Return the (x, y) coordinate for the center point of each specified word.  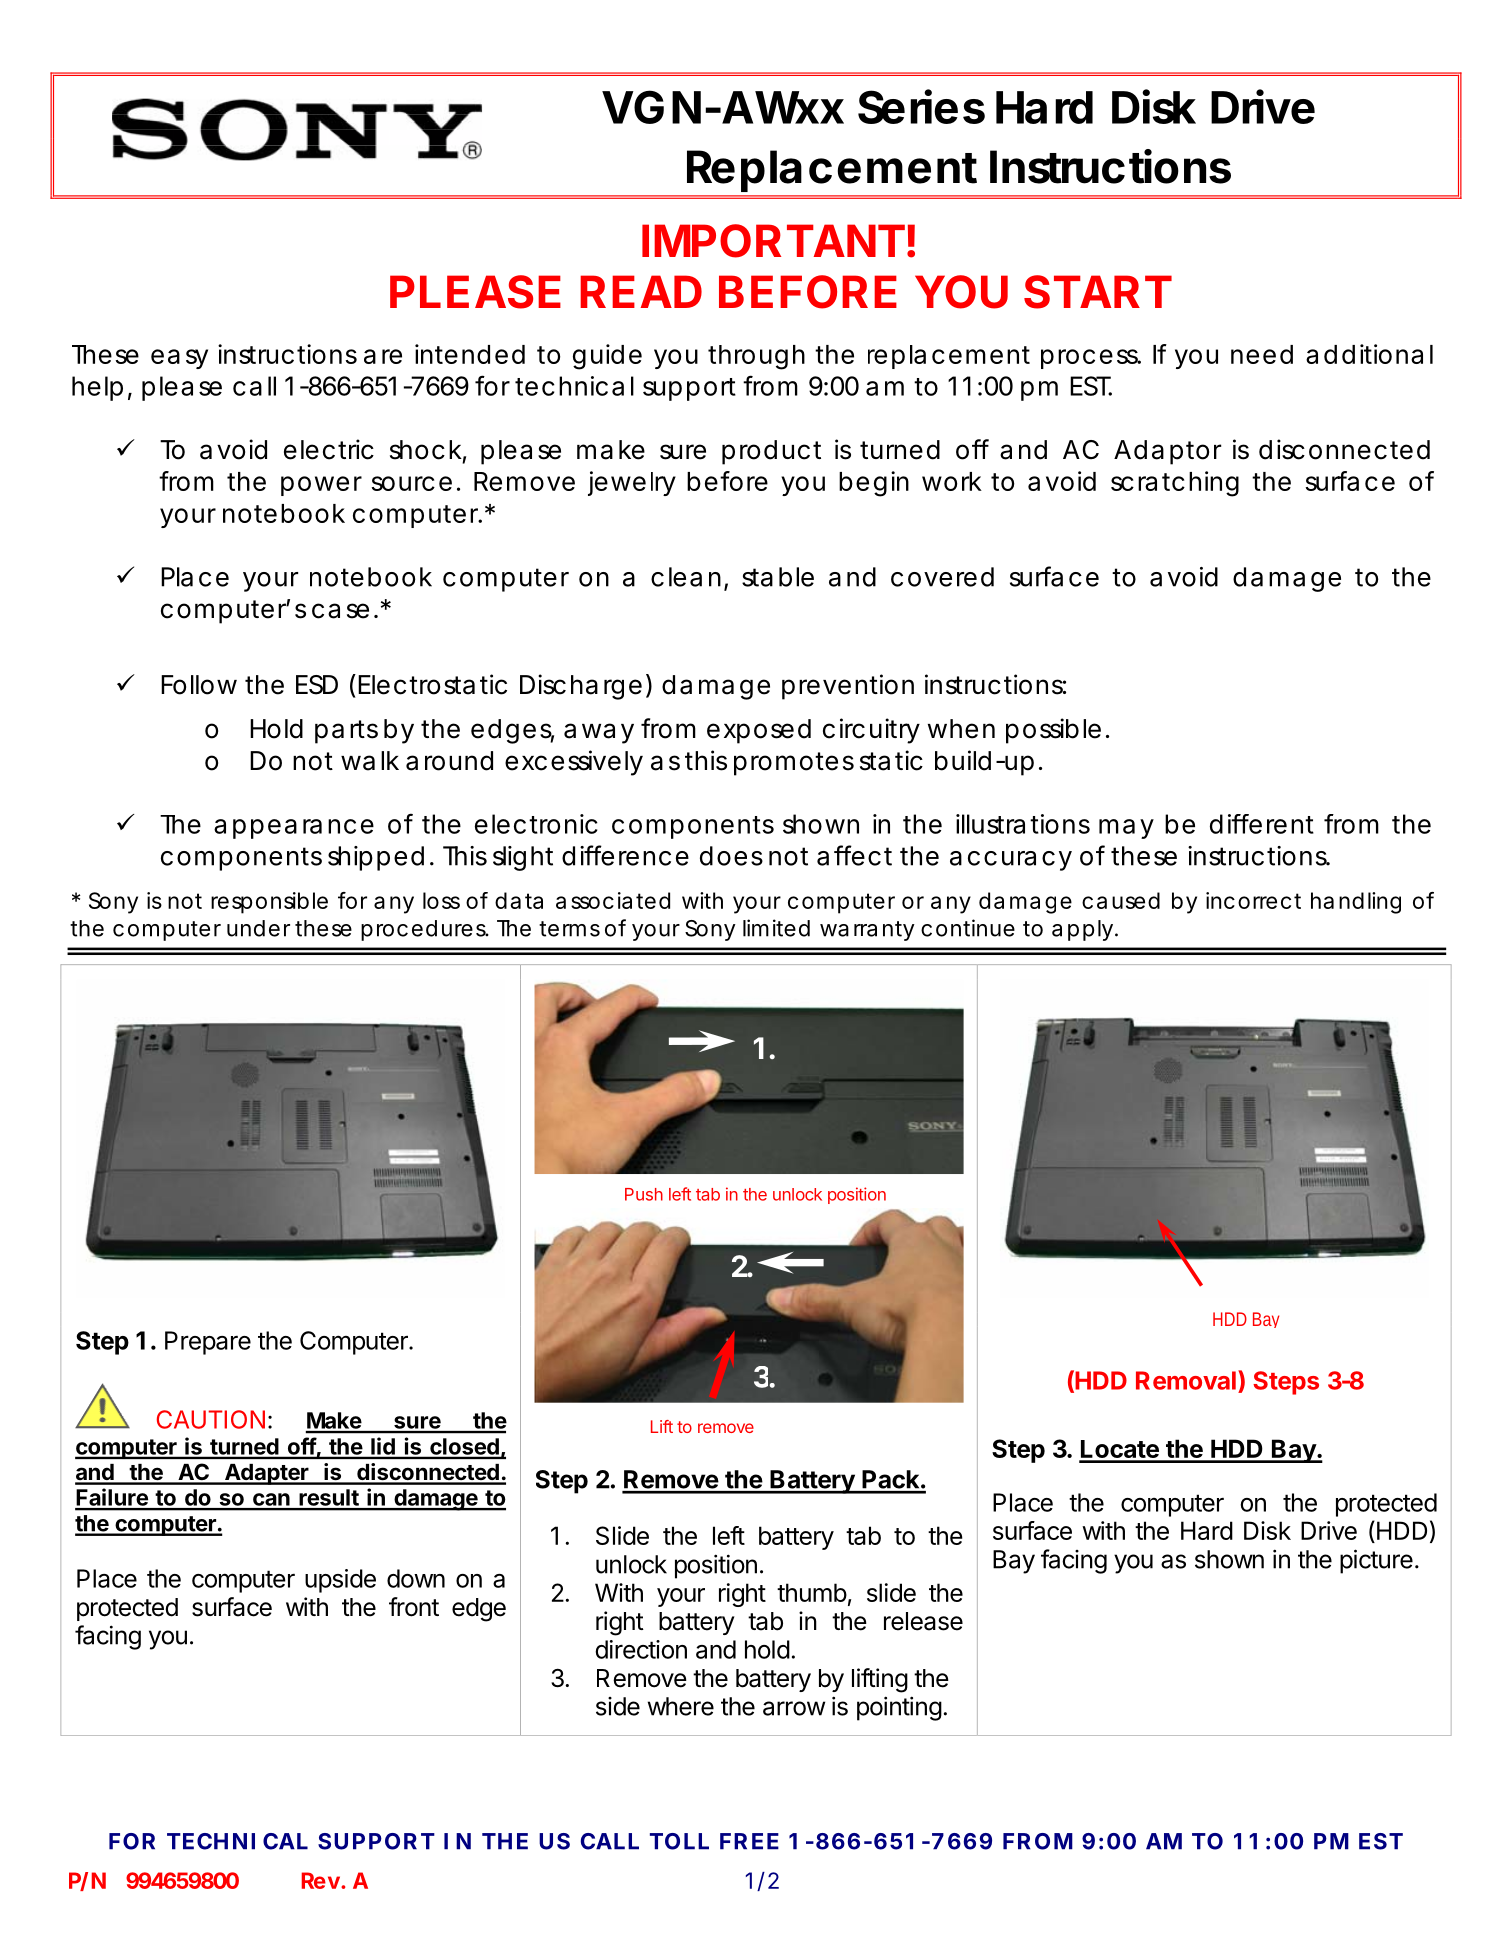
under (258, 928)
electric (329, 449)
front (414, 1607)
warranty (867, 931)
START (1098, 292)
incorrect (1253, 900)
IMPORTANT (773, 241)
